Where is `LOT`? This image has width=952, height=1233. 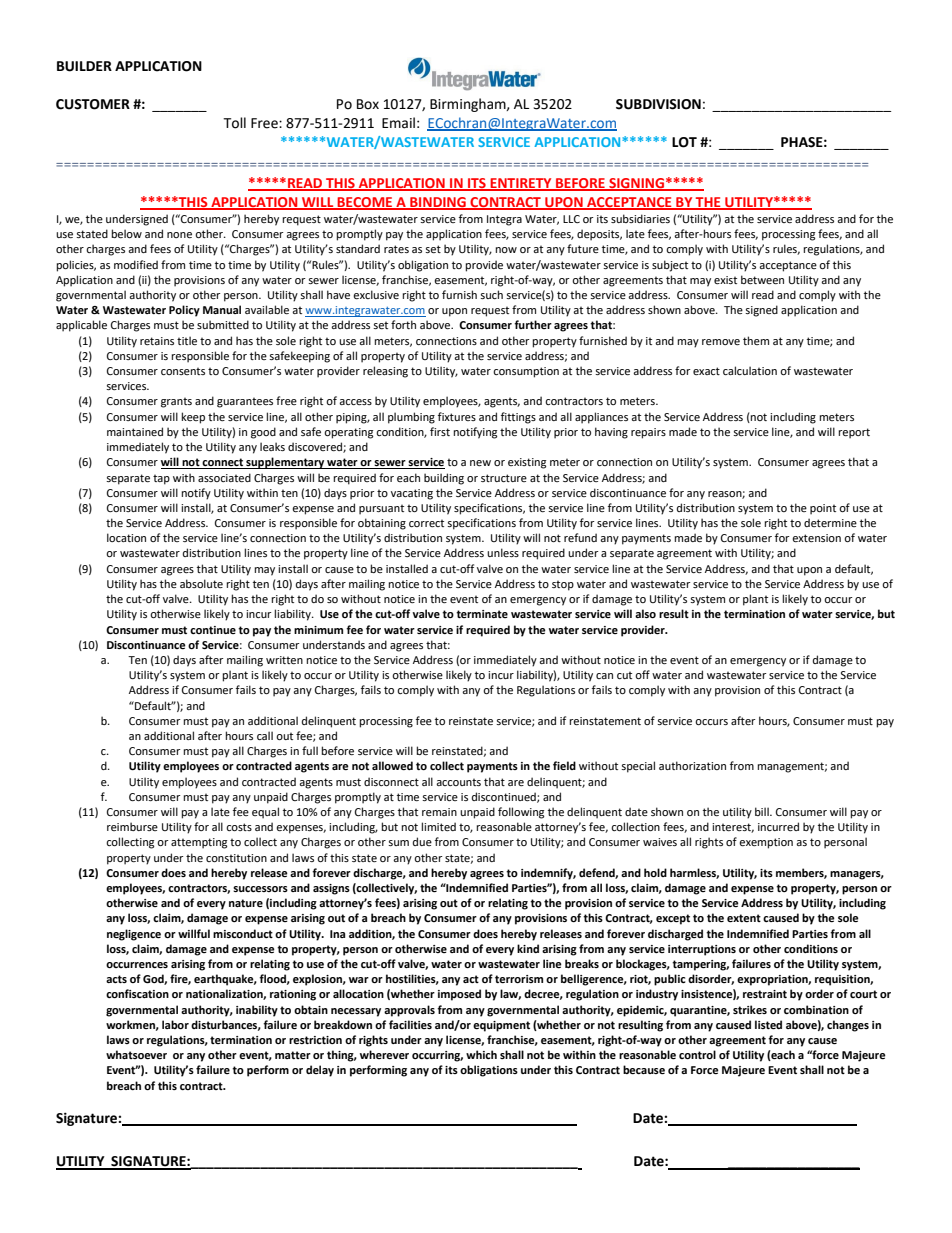 LOT is located at coordinates (684, 142).
